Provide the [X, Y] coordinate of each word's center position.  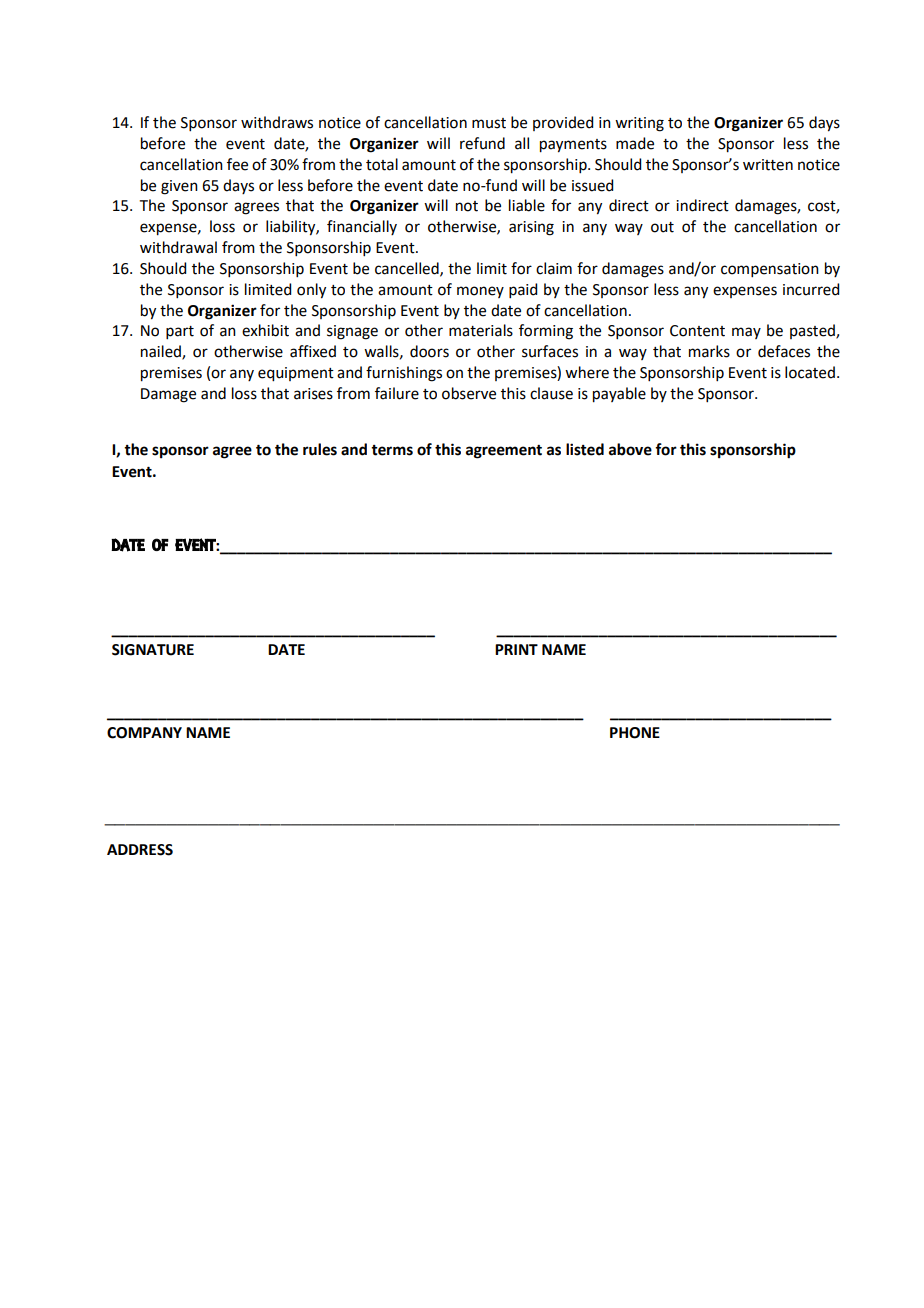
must [489, 123]
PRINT [516, 649]
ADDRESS [140, 850]
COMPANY [144, 733]
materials [481, 330]
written [768, 165]
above [630, 449]
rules [320, 449]
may [746, 333]
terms [392, 450]
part [180, 332]
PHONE [635, 733]
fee [237, 164]
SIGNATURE [153, 650]
